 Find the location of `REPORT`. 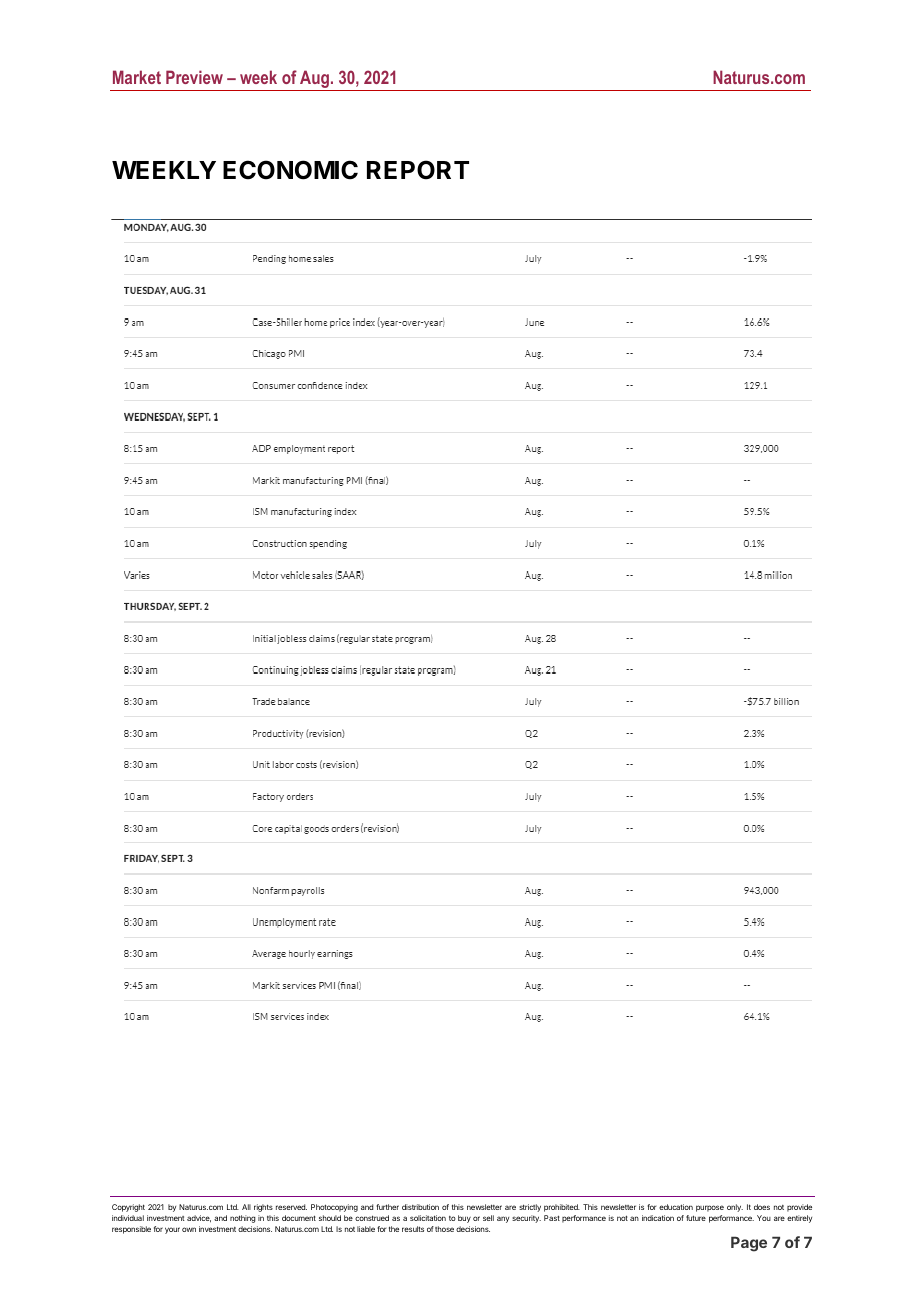

REPORT is located at coordinates (418, 170).
